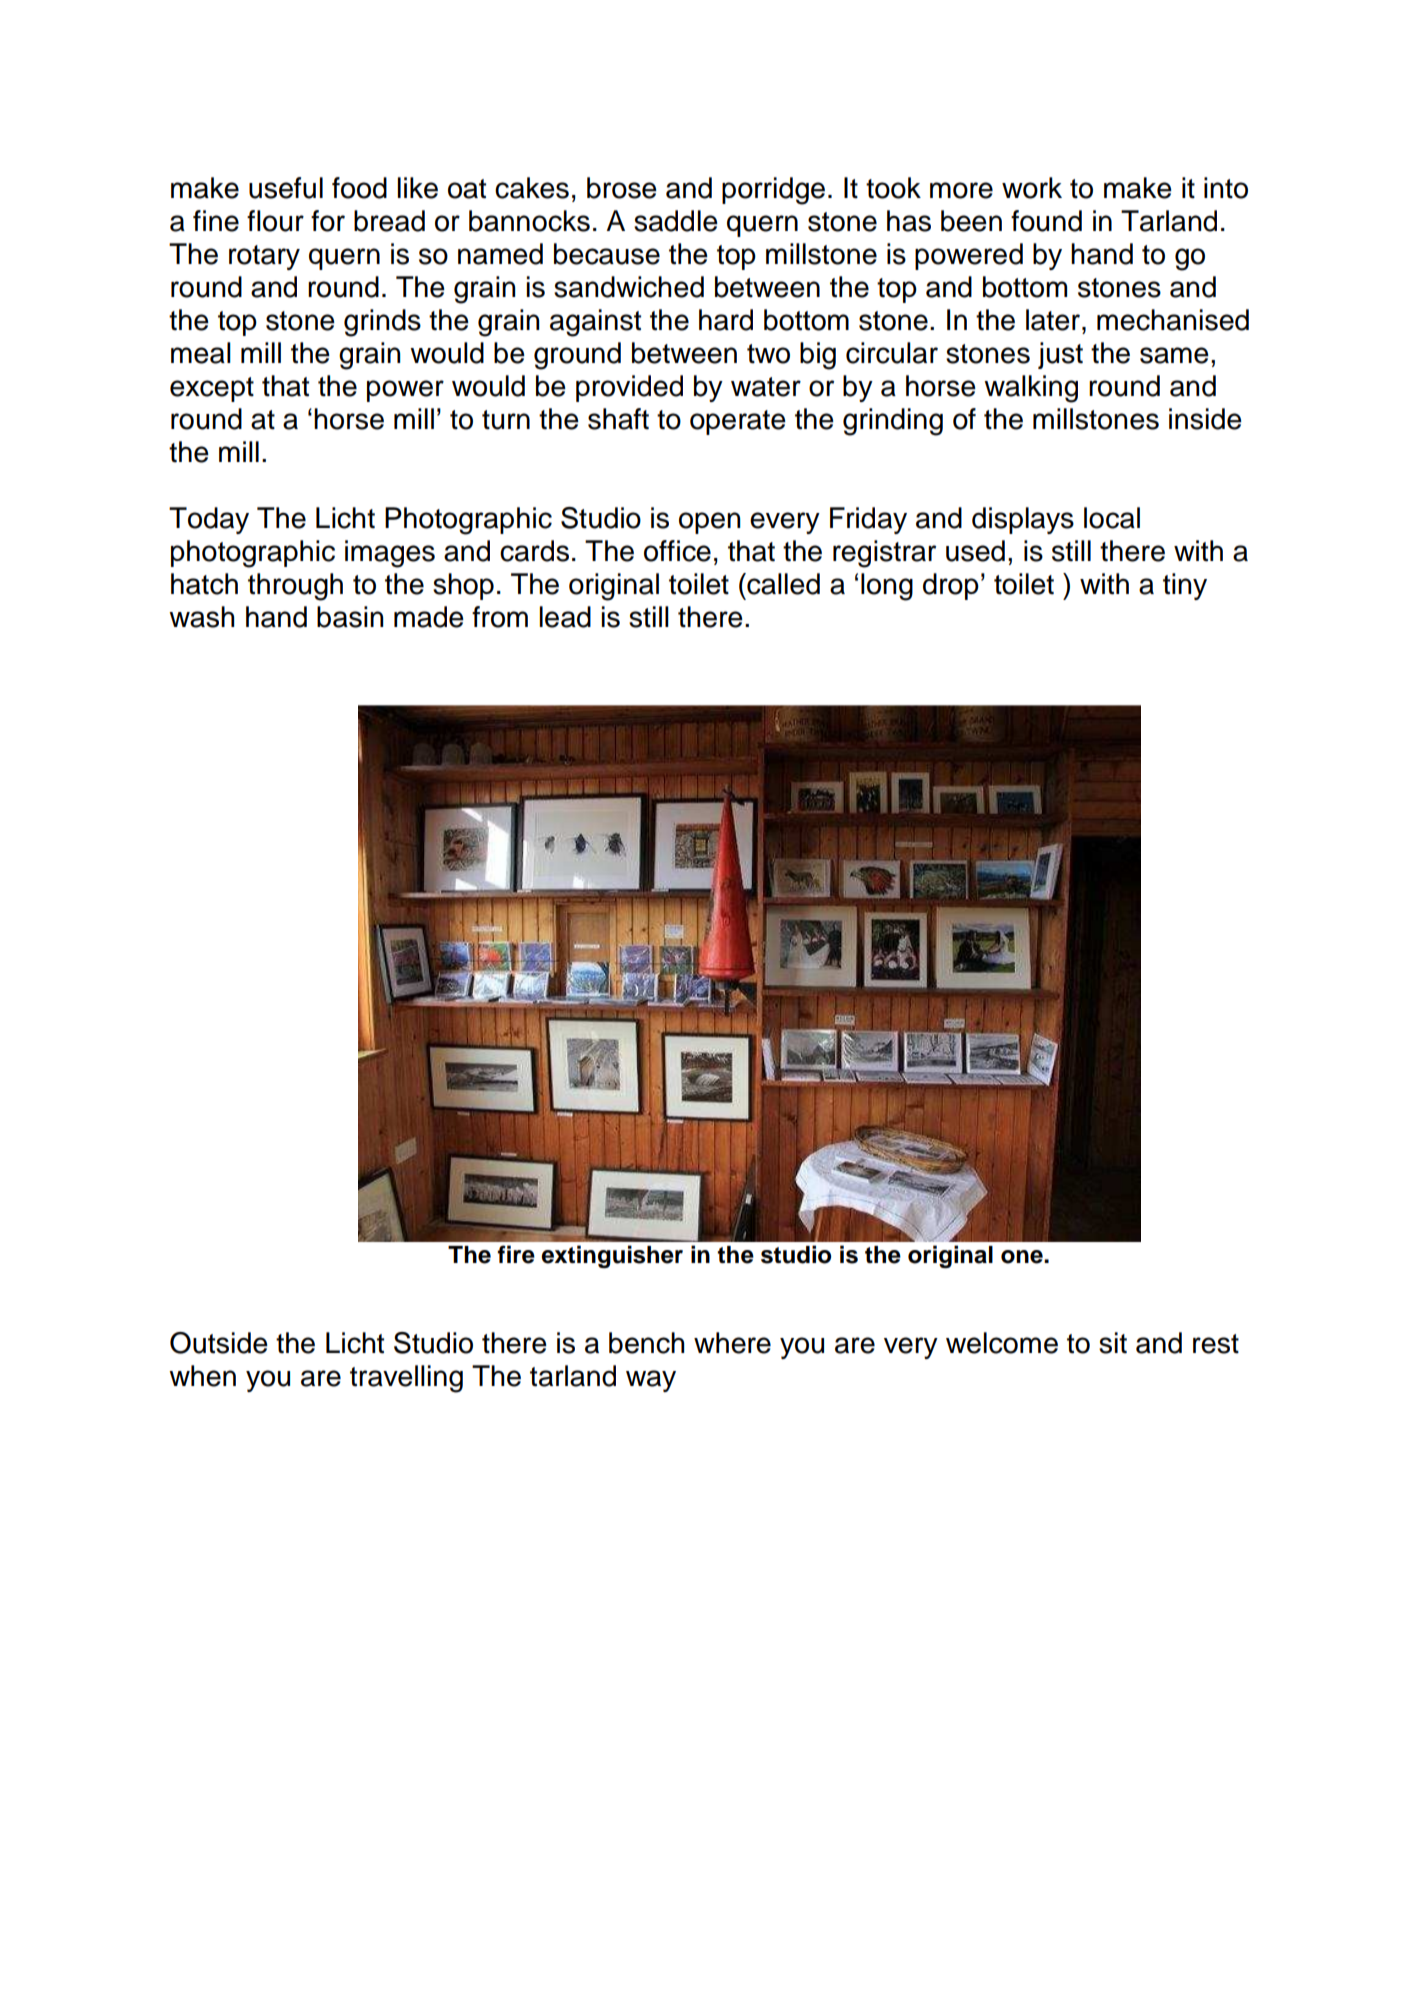 The image size is (1422, 2012). What do you see at coordinates (406, 1379) in the document?
I see `travelling` at bounding box center [406, 1379].
